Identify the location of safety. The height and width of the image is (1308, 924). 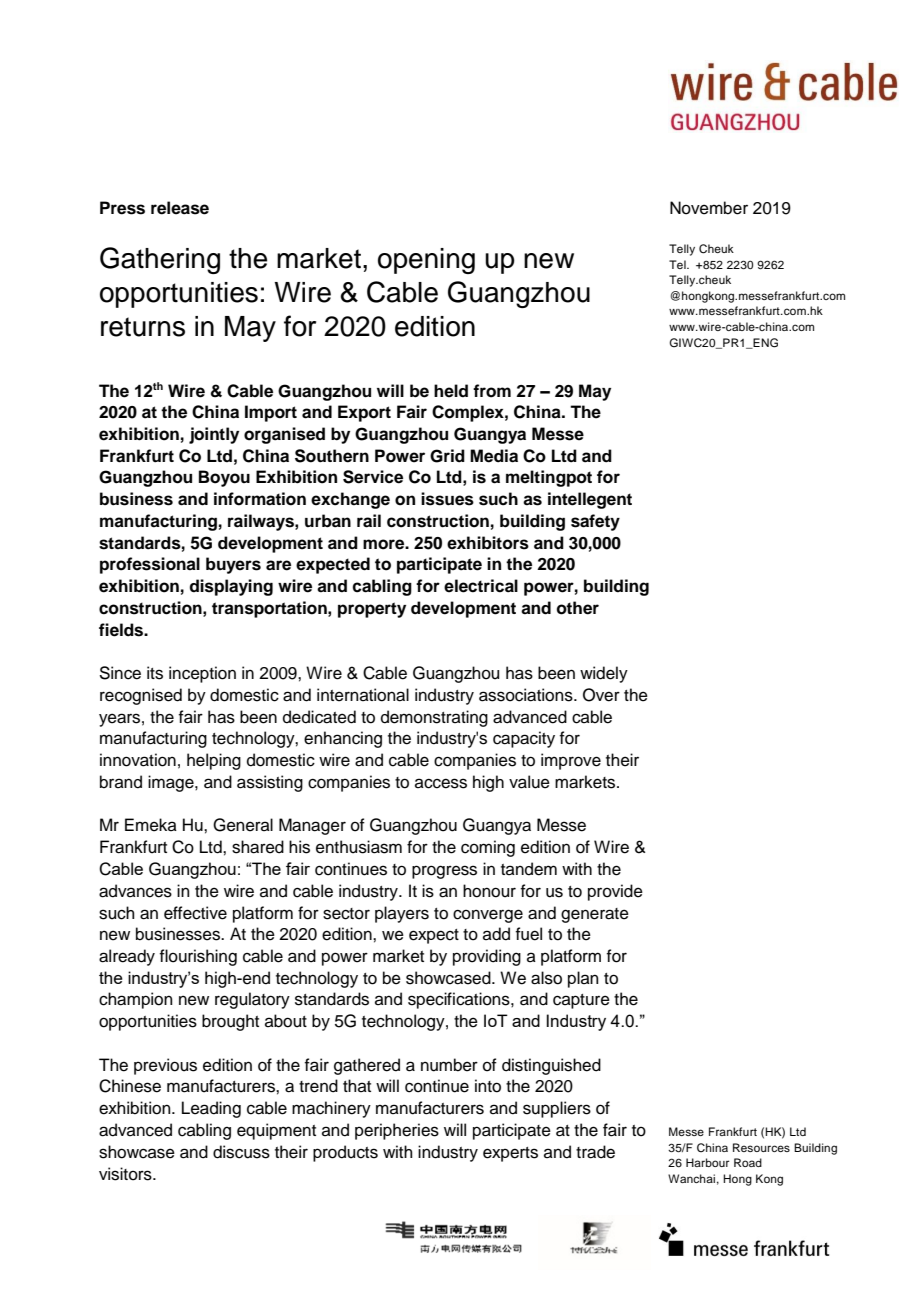
(595, 522).
